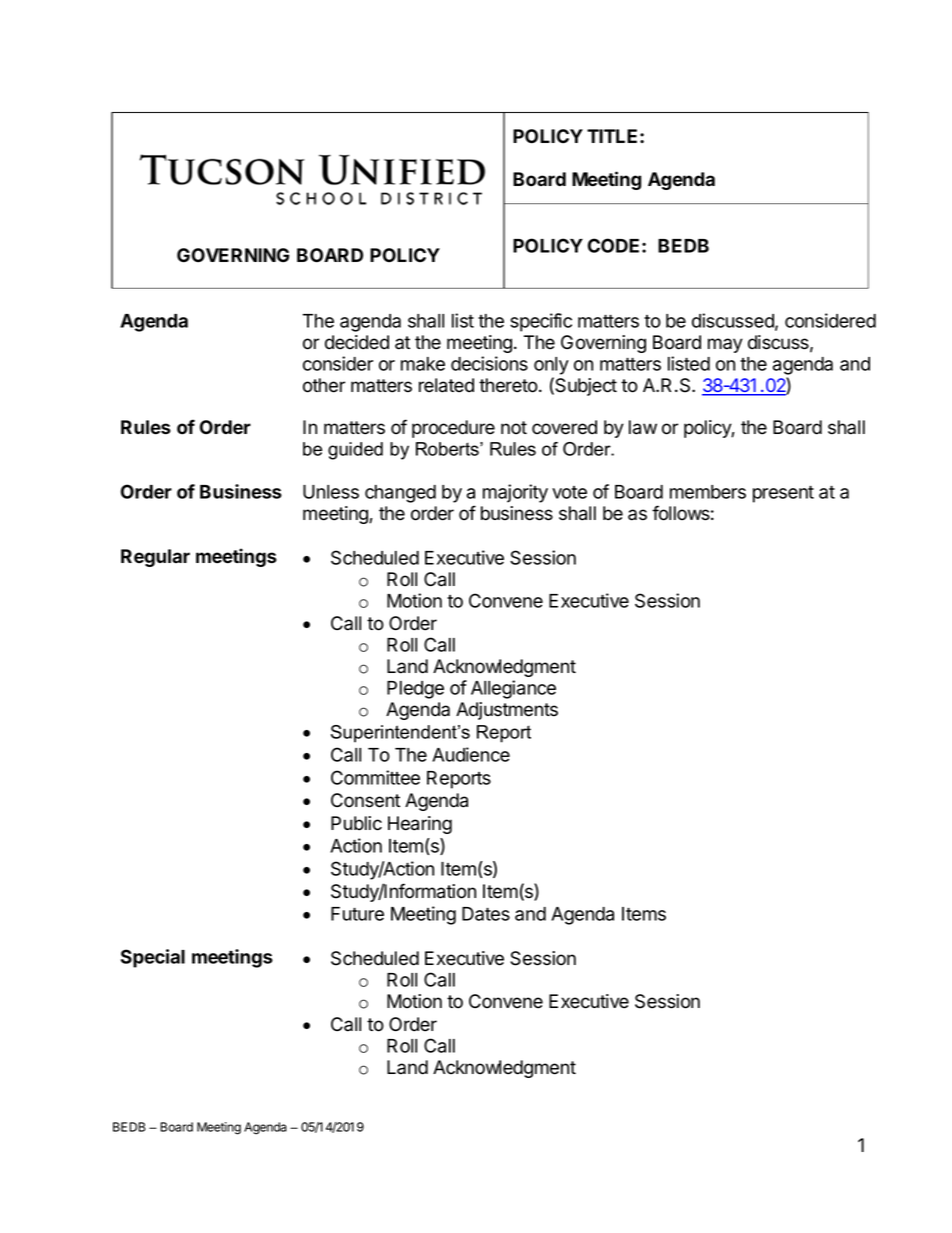 The width and height of the page is (952, 1233). I want to click on Adjustments, so click(507, 711).
